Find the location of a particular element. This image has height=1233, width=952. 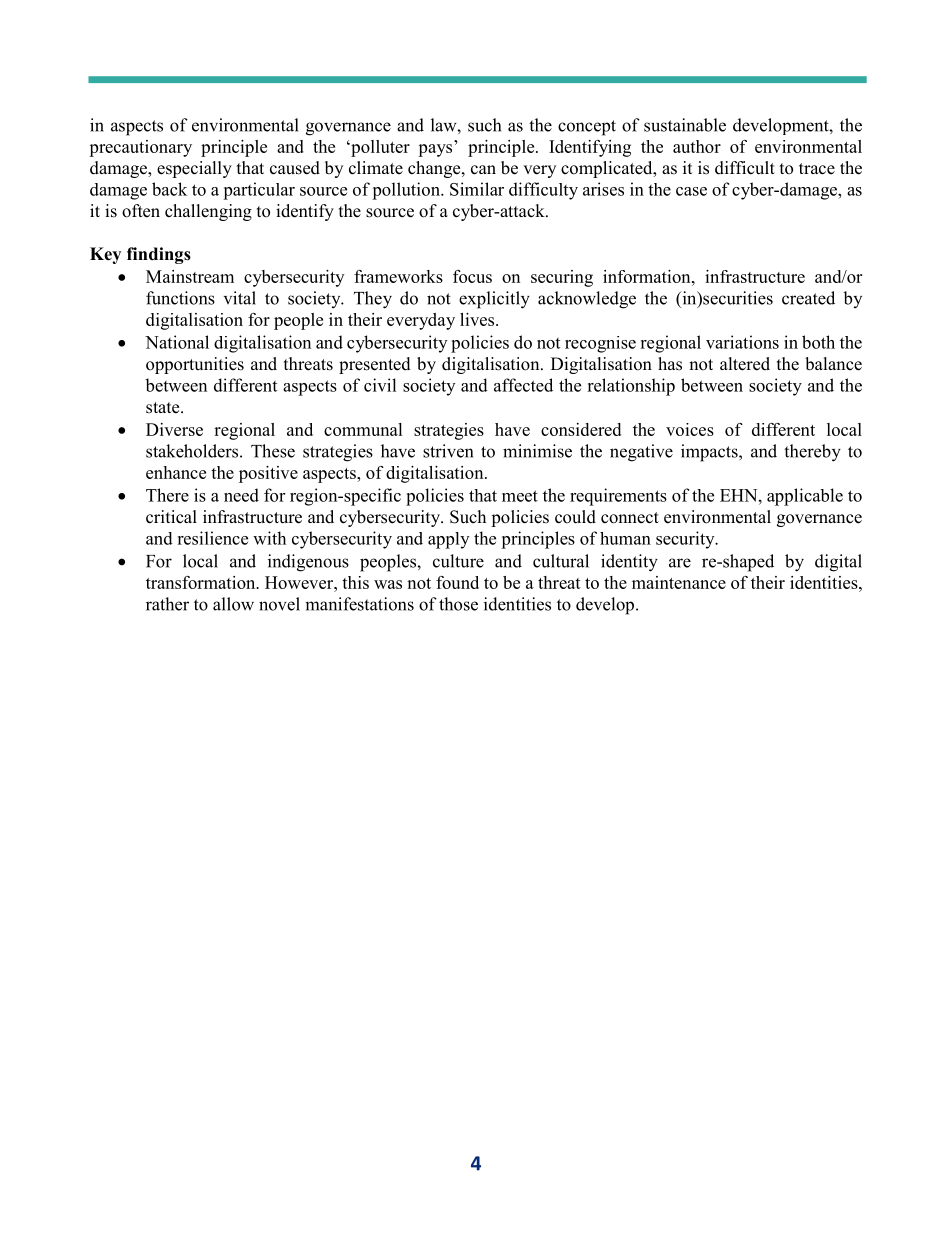

opportunities is located at coordinates (195, 365).
